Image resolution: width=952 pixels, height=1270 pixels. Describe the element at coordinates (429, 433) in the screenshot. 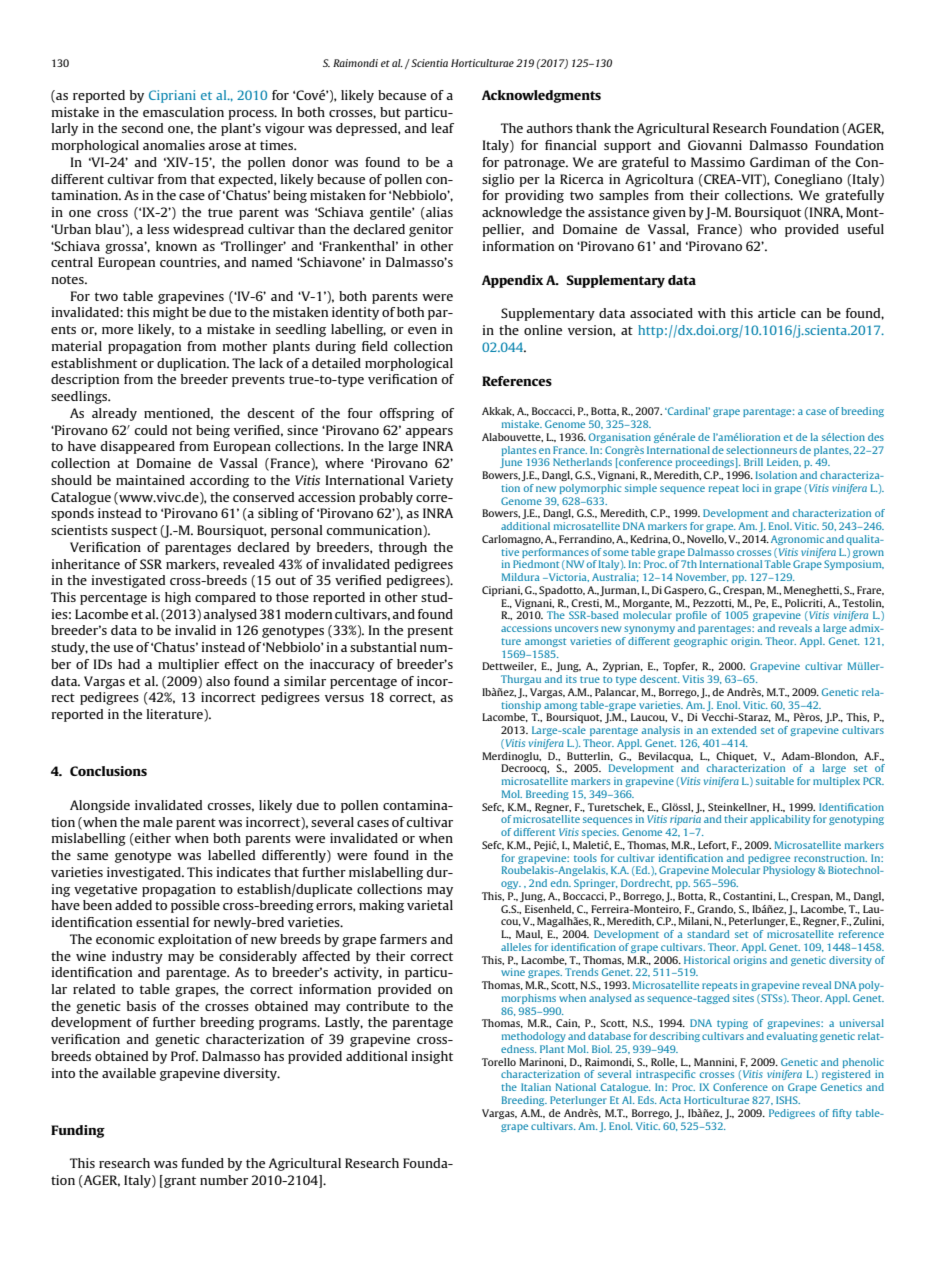

I see `appears` at that location.
